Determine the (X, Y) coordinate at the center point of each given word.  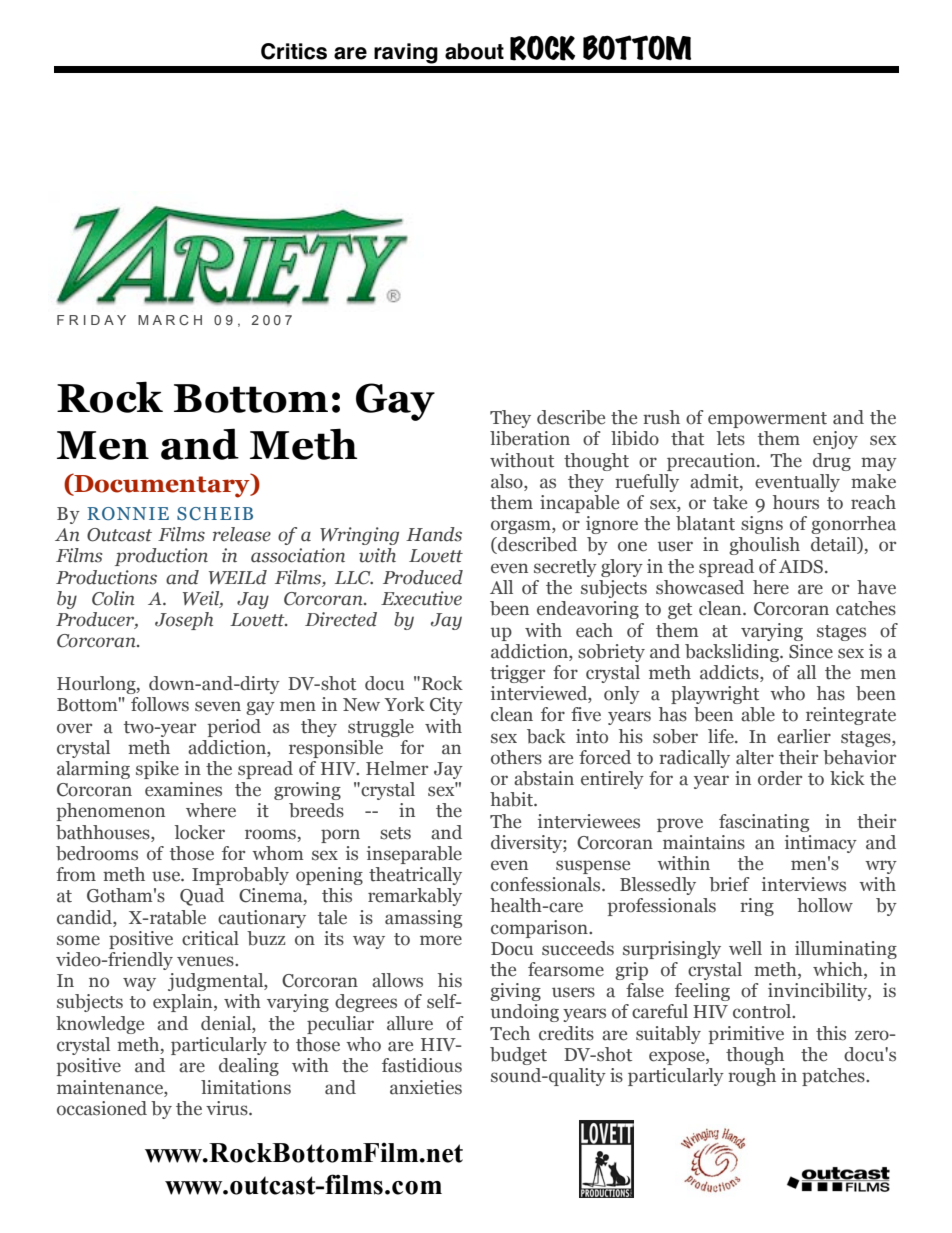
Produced (423, 577)
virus (228, 1108)
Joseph (184, 621)
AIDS (801, 567)
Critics (294, 51)
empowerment (767, 420)
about (474, 51)
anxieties (426, 1087)
